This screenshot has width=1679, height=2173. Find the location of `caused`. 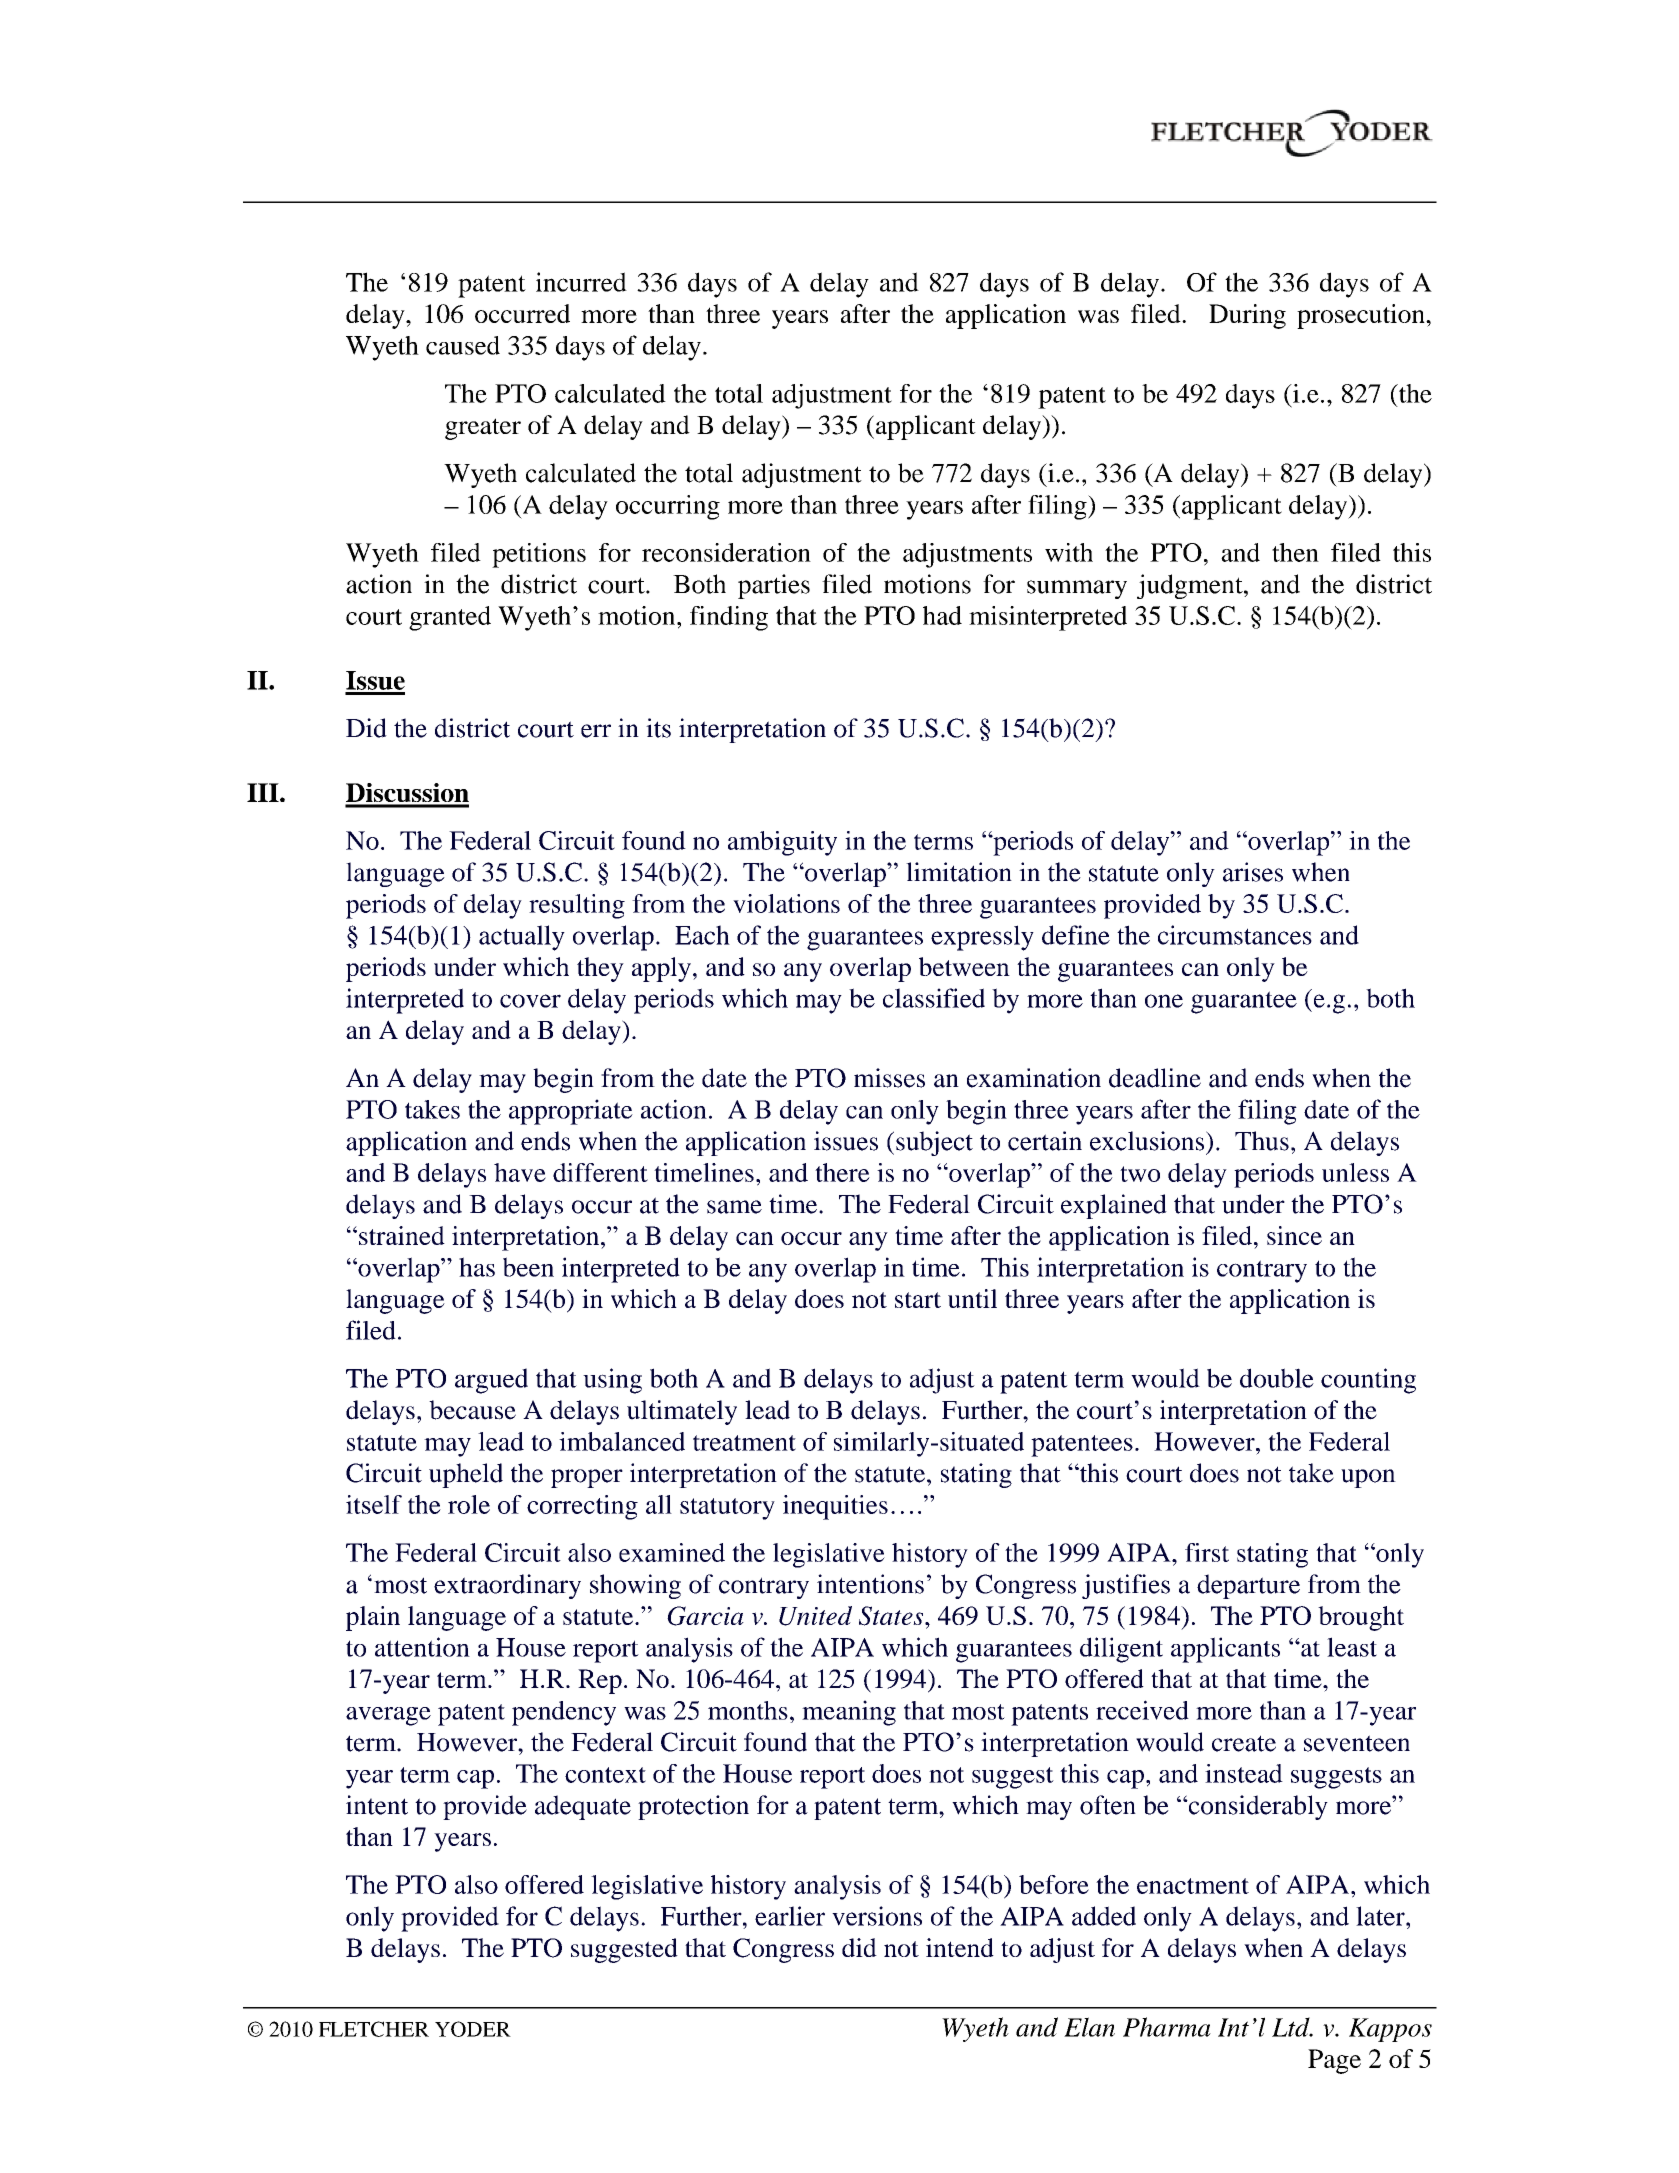

caused is located at coordinates (463, 345).
